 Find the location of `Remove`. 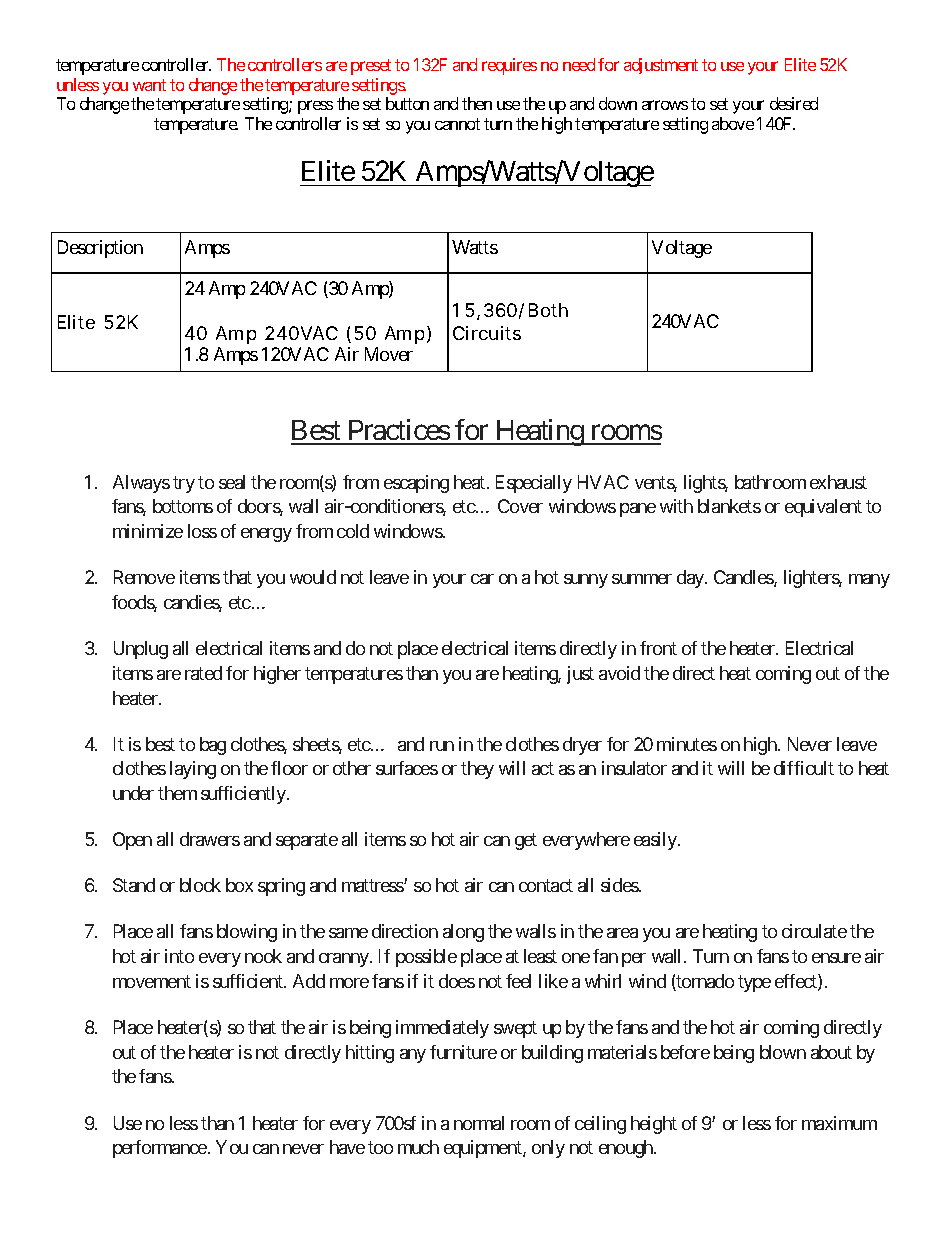

Remove is located at coordinates (144, 577).
